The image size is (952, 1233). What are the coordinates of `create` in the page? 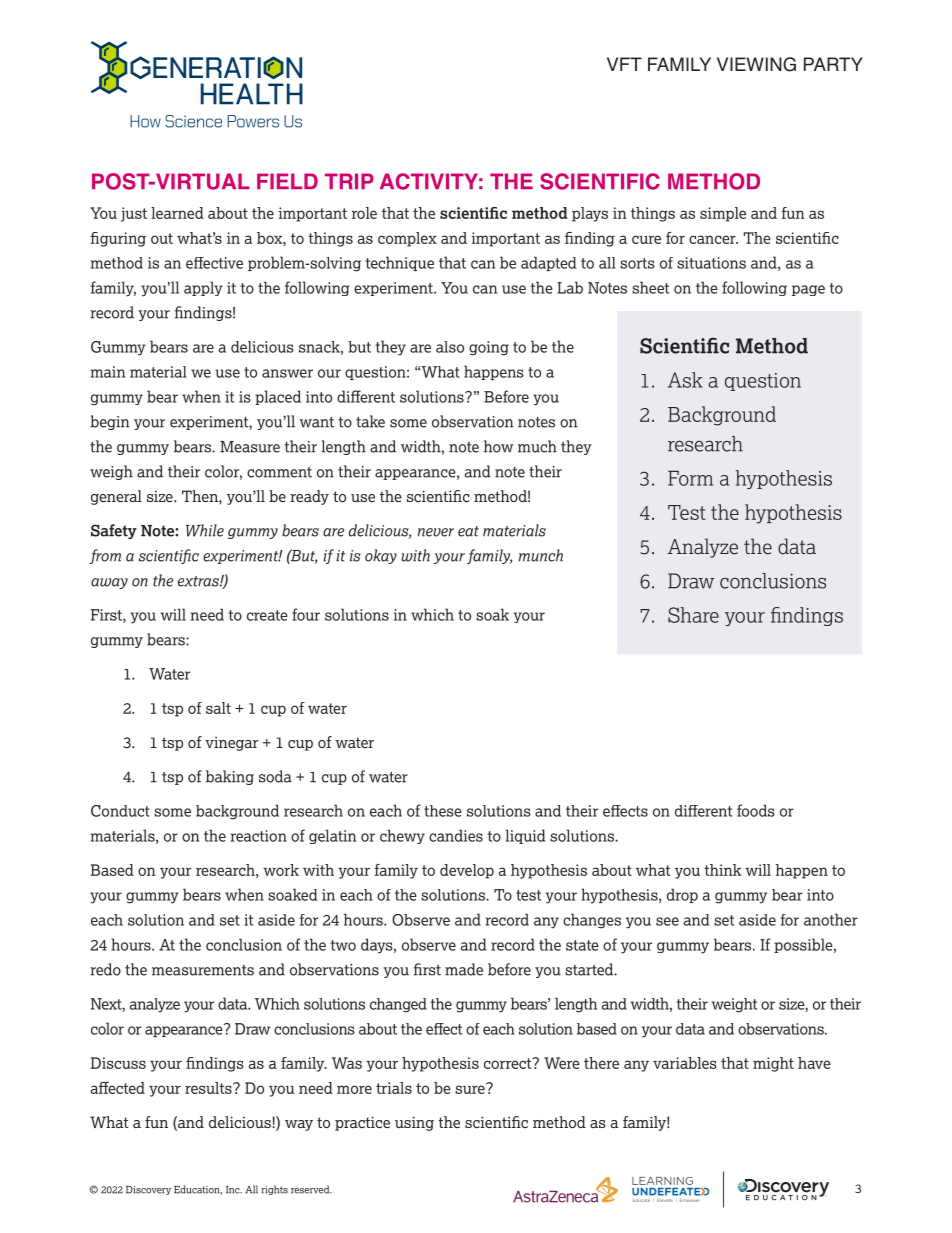 It's located at (267, 615).
